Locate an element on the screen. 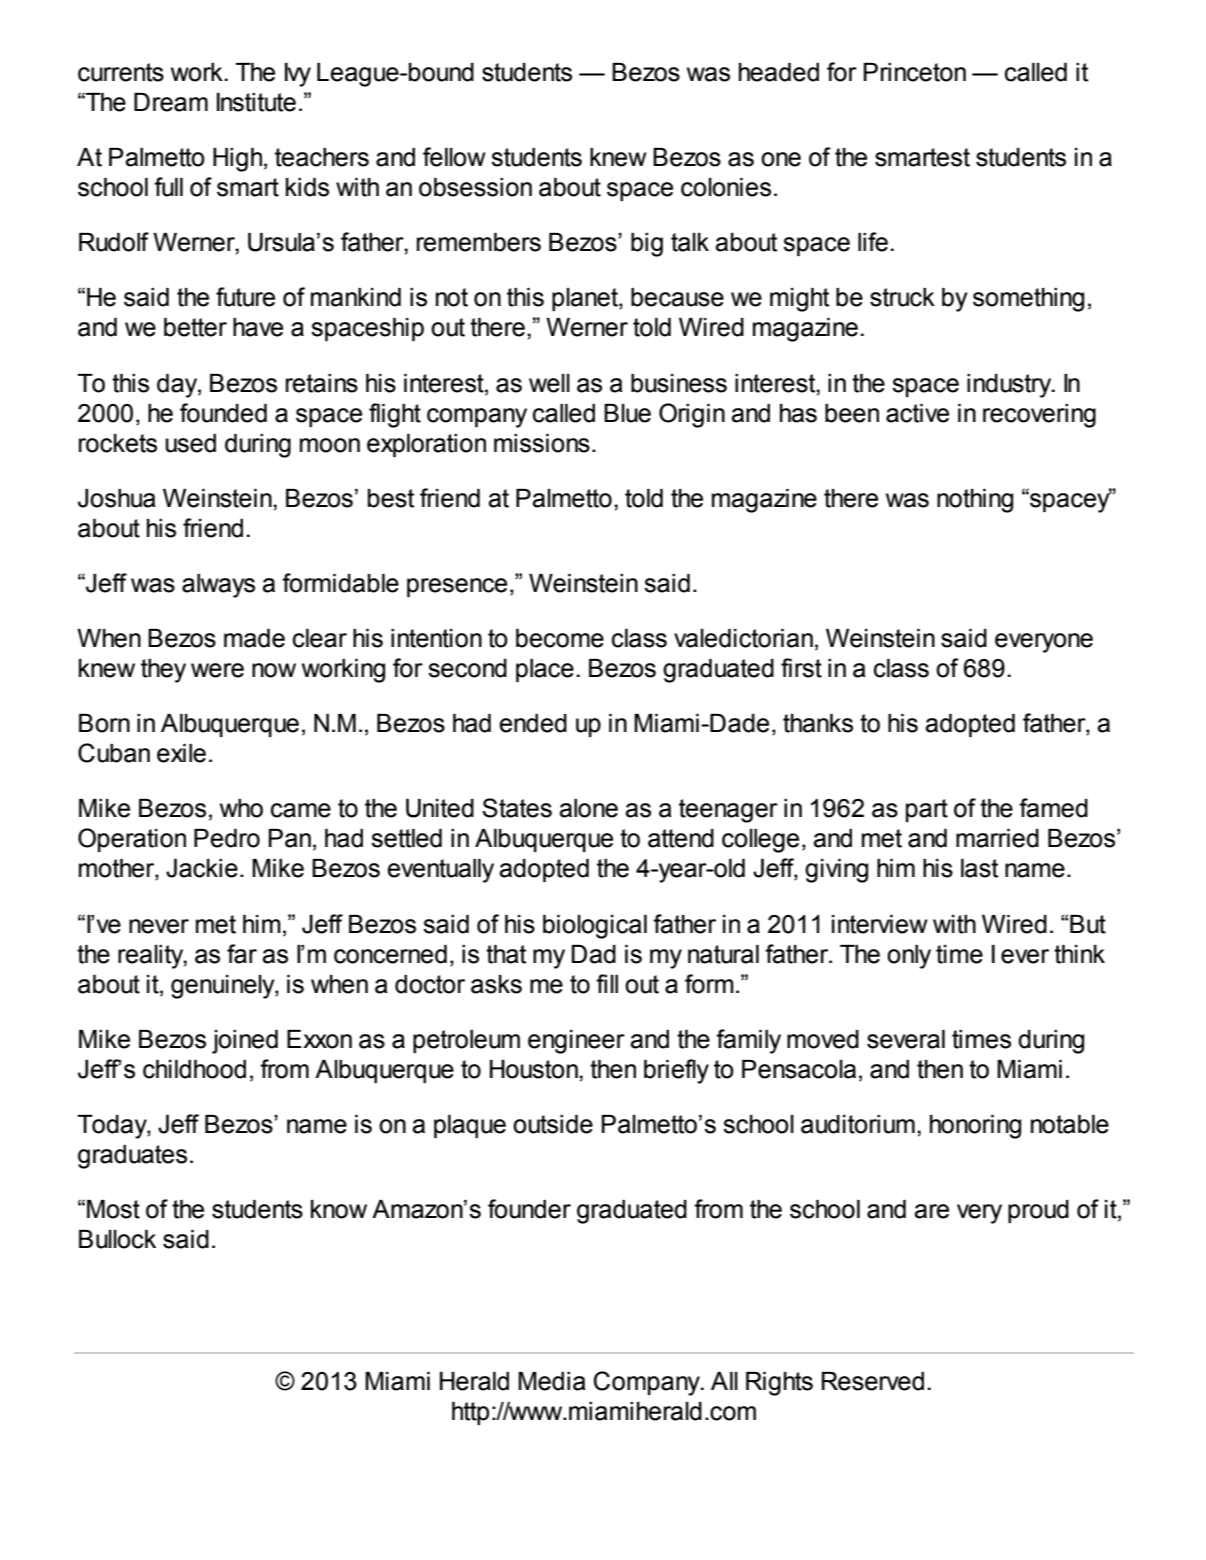 Image resolution: width=1206 pixels, height=1560 pixels. part is located at coordinates (927, 810).
